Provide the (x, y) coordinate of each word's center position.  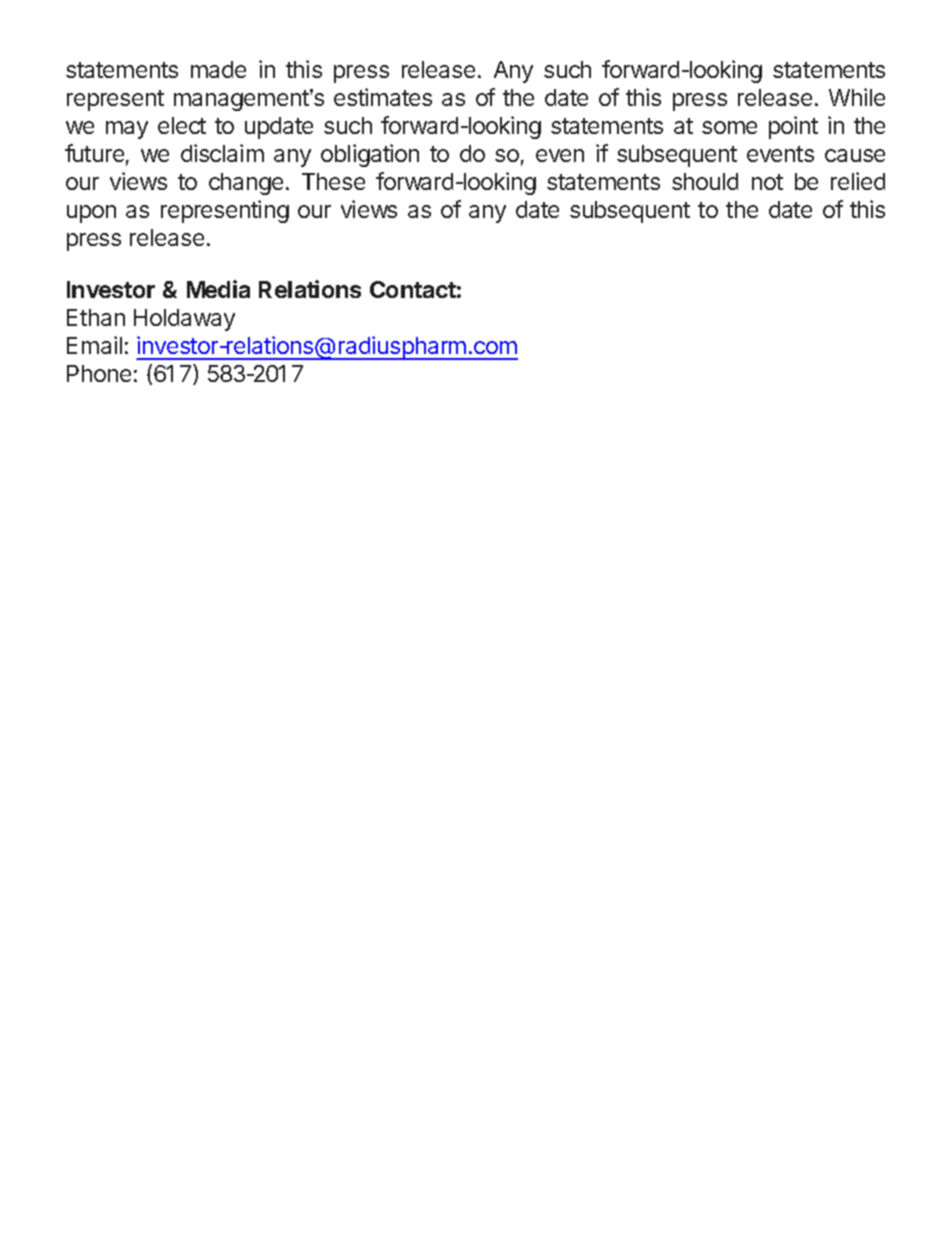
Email (94, 345)
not (767, 182)
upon (91, 214)
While (857, 97)
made (218, 69)
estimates (383, 97)
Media (218, 289)
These (333, 181)
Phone (99, 373)
